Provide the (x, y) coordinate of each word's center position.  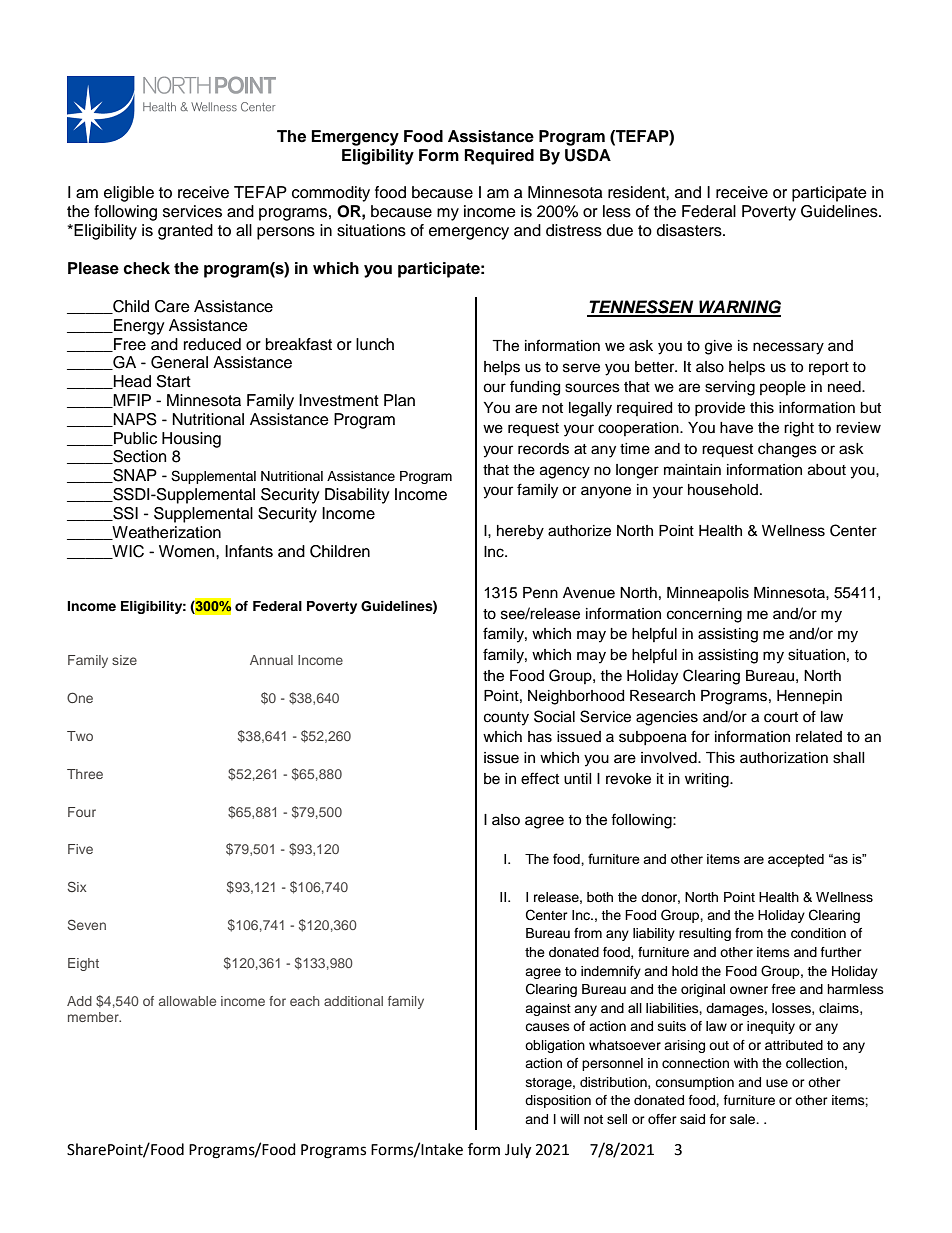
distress (574, 230)
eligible (129, 194)
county (506, 719)
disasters (690, 230)
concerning (704, 615)
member (94, 1017)
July (518, 1151)
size (124, 660)
